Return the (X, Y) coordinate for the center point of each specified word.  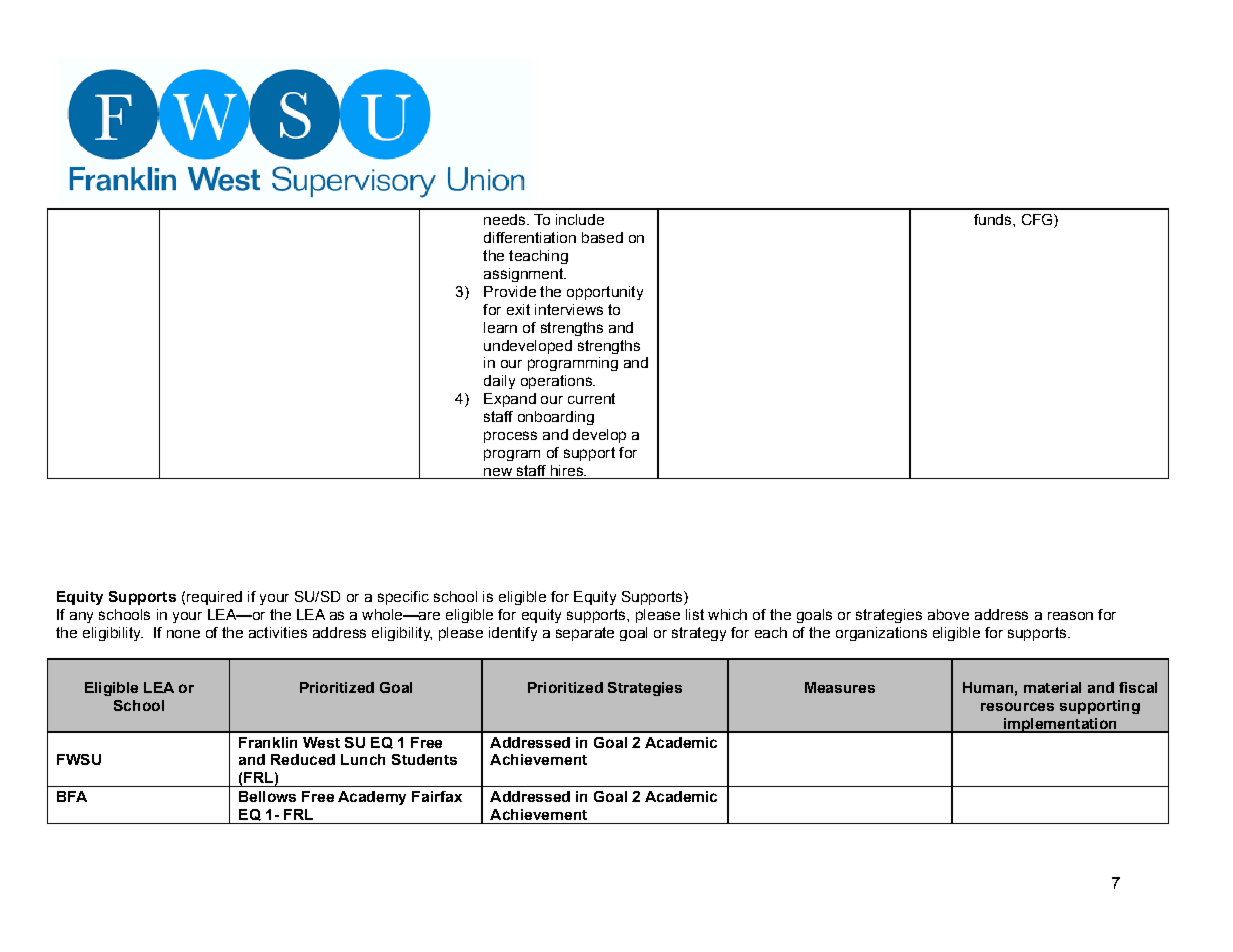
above (948, 614)
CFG (1038, 221)
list (695, 614)
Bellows (267, 796)
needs (506, 219)
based (602, 237)
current (591, 398)
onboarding (556, 418)
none (183, 634)
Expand (510, 400)
